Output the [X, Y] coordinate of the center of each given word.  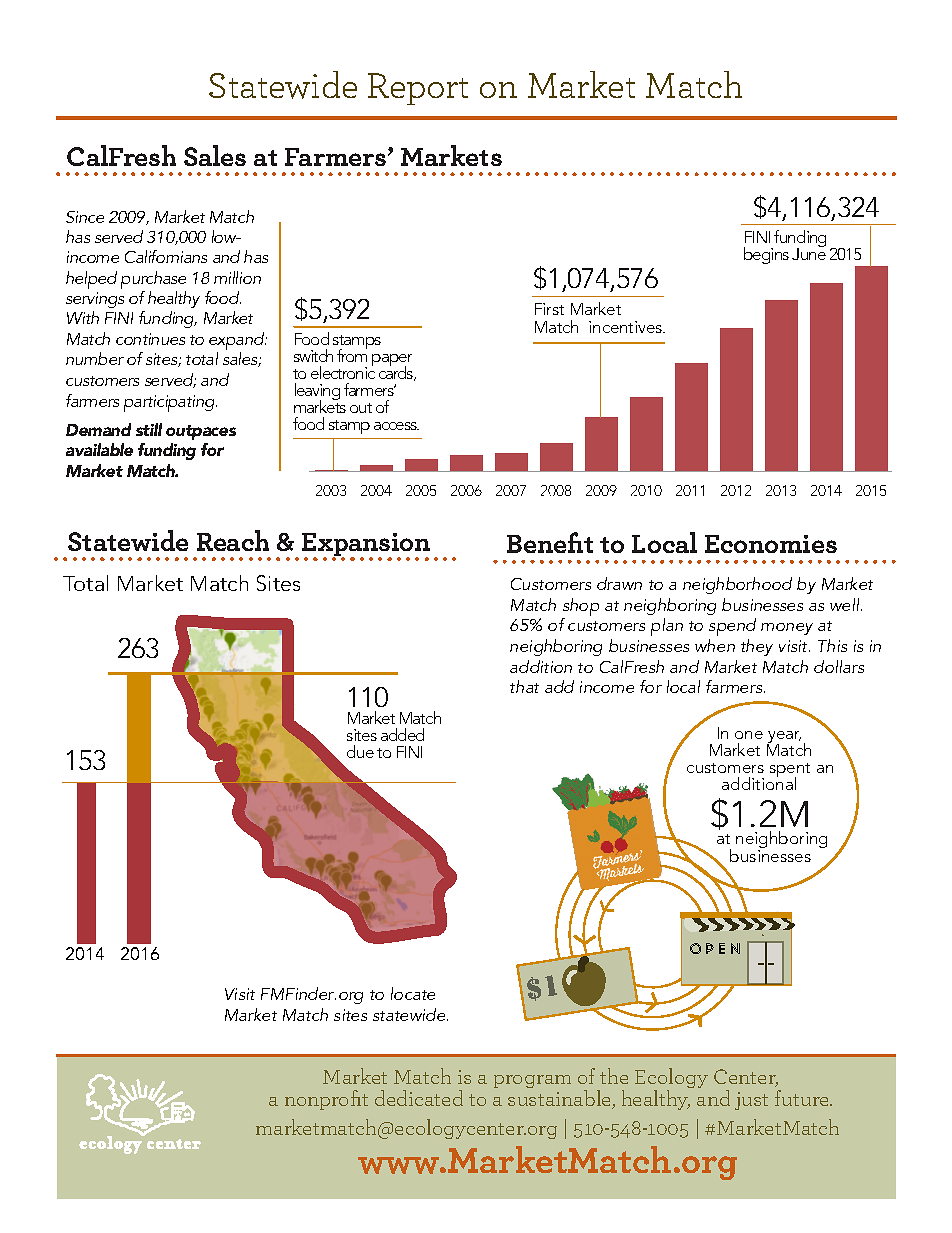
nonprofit [326, 1100]
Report [418, 89]
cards [397, 372]
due [360, 751]
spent [790, 771]
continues [150, 339]
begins [766, 255]
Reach [233, 540]
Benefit [550, 542]
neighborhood [737, 585]
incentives [626, 327]
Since [85, 217]
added [402, 734]
